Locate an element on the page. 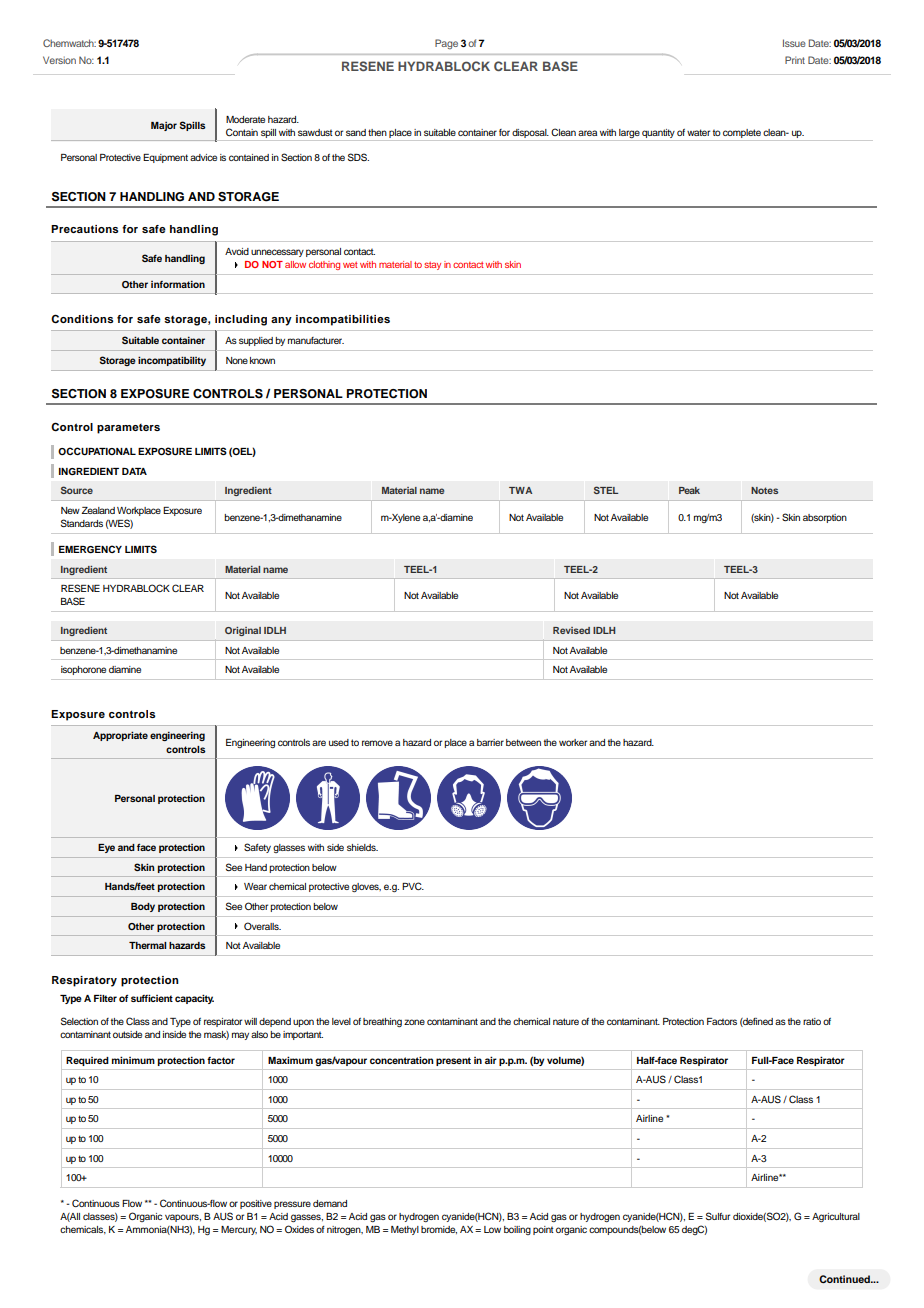 The width and height of the page is (924, 1308). Print is located at coordinates (795, 60).
